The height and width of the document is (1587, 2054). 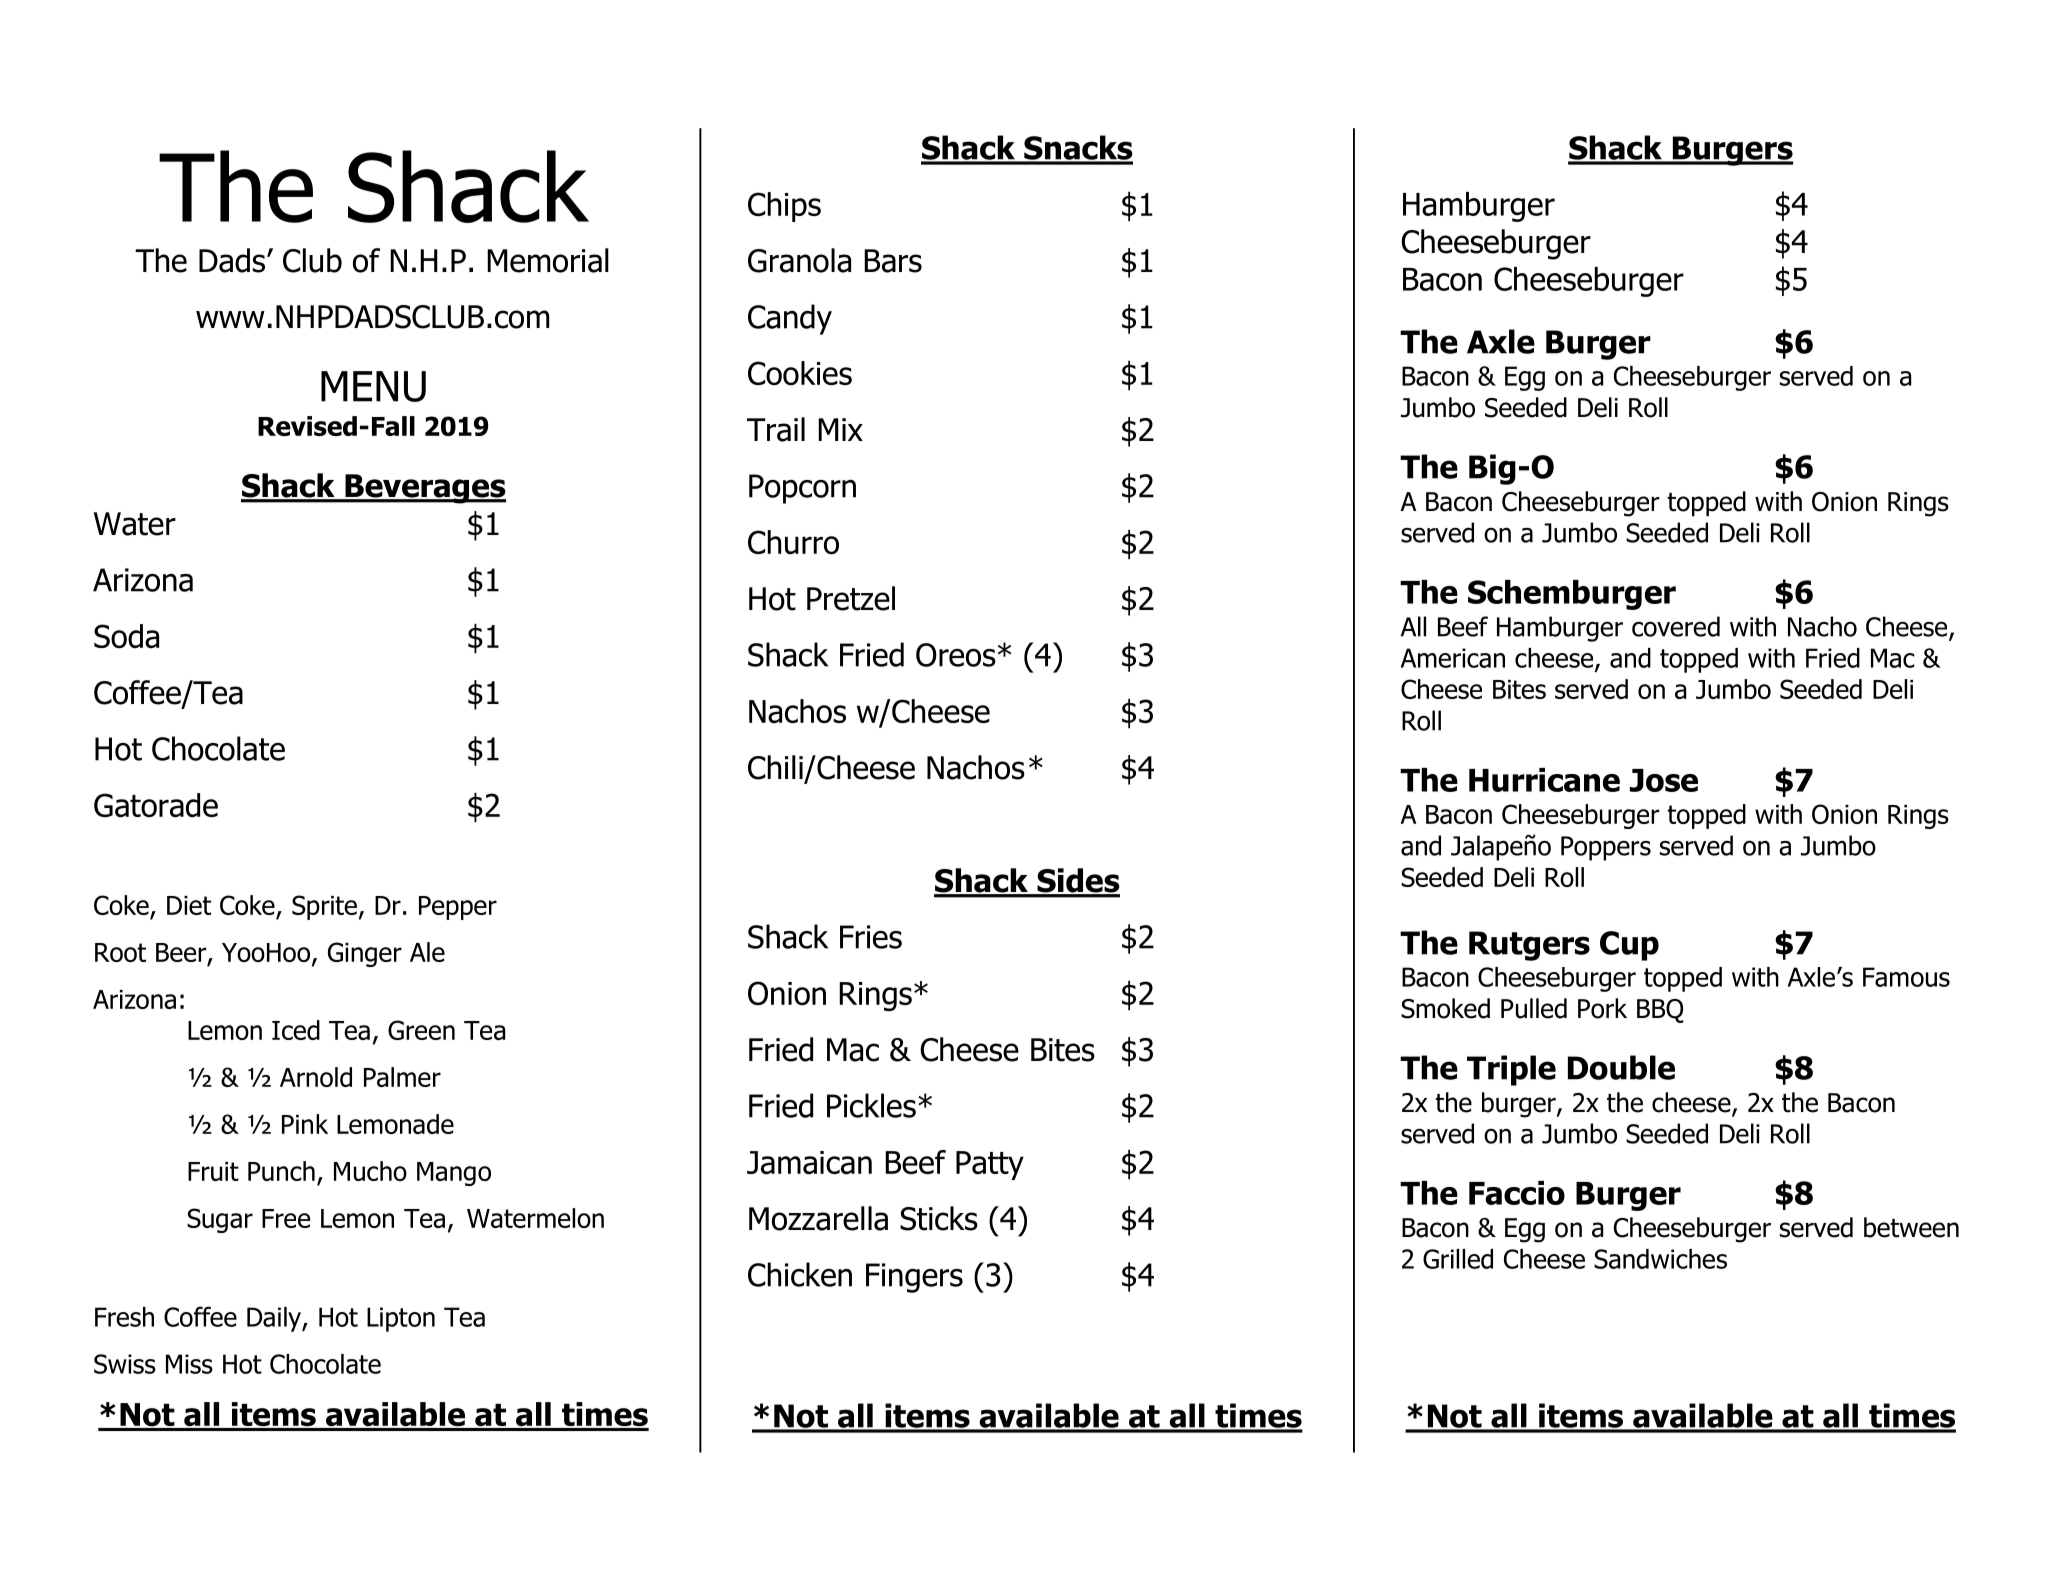 What do you see at coordinates (401, 1319) in the document?
I see `Lipton` at bounding box center [401, 1319].
